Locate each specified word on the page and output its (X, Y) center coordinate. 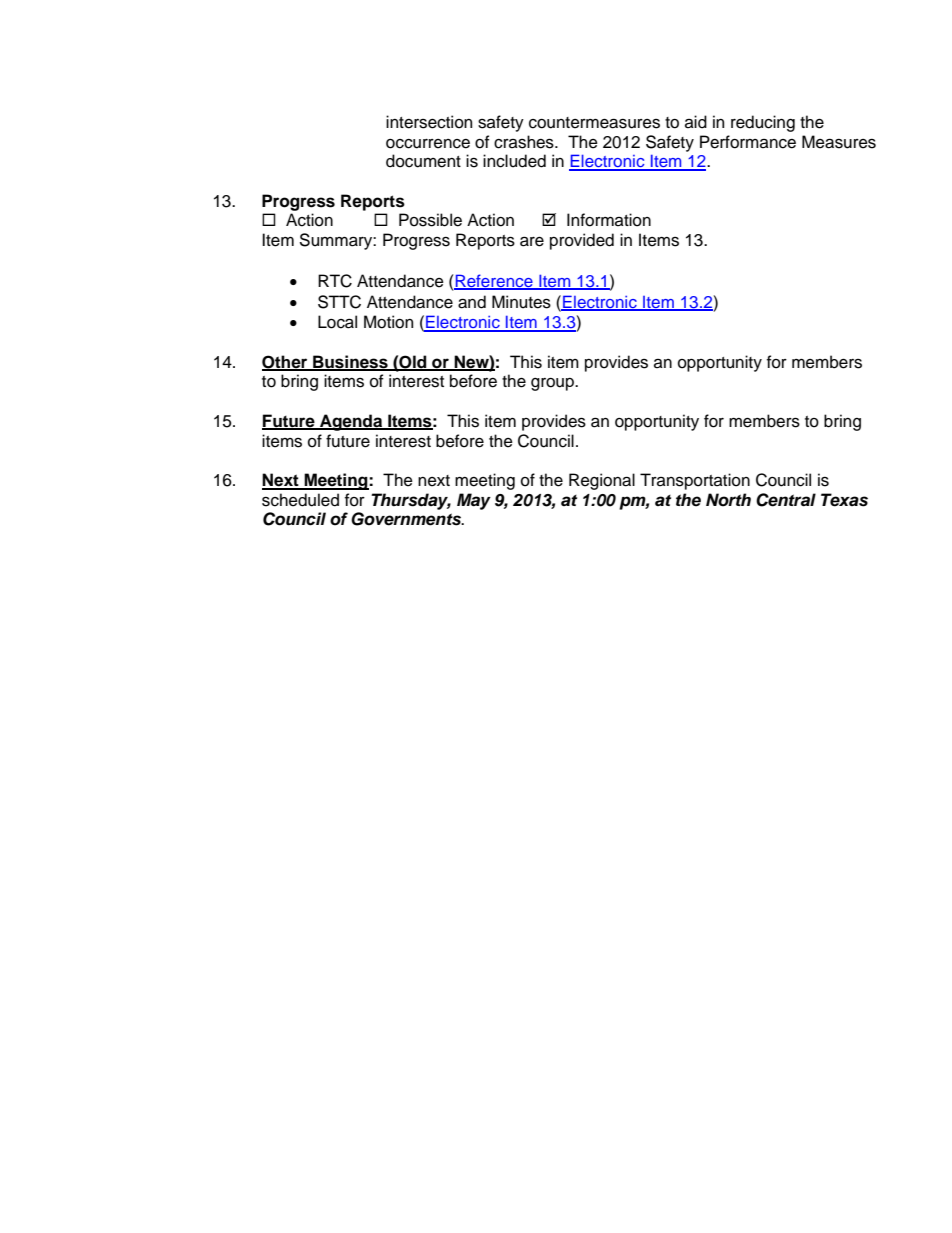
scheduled (300, 500)
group (553, 384)
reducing (763, 123)
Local (337, 322)
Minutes (521, 302)
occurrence (428, 144)
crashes (525, 142)
